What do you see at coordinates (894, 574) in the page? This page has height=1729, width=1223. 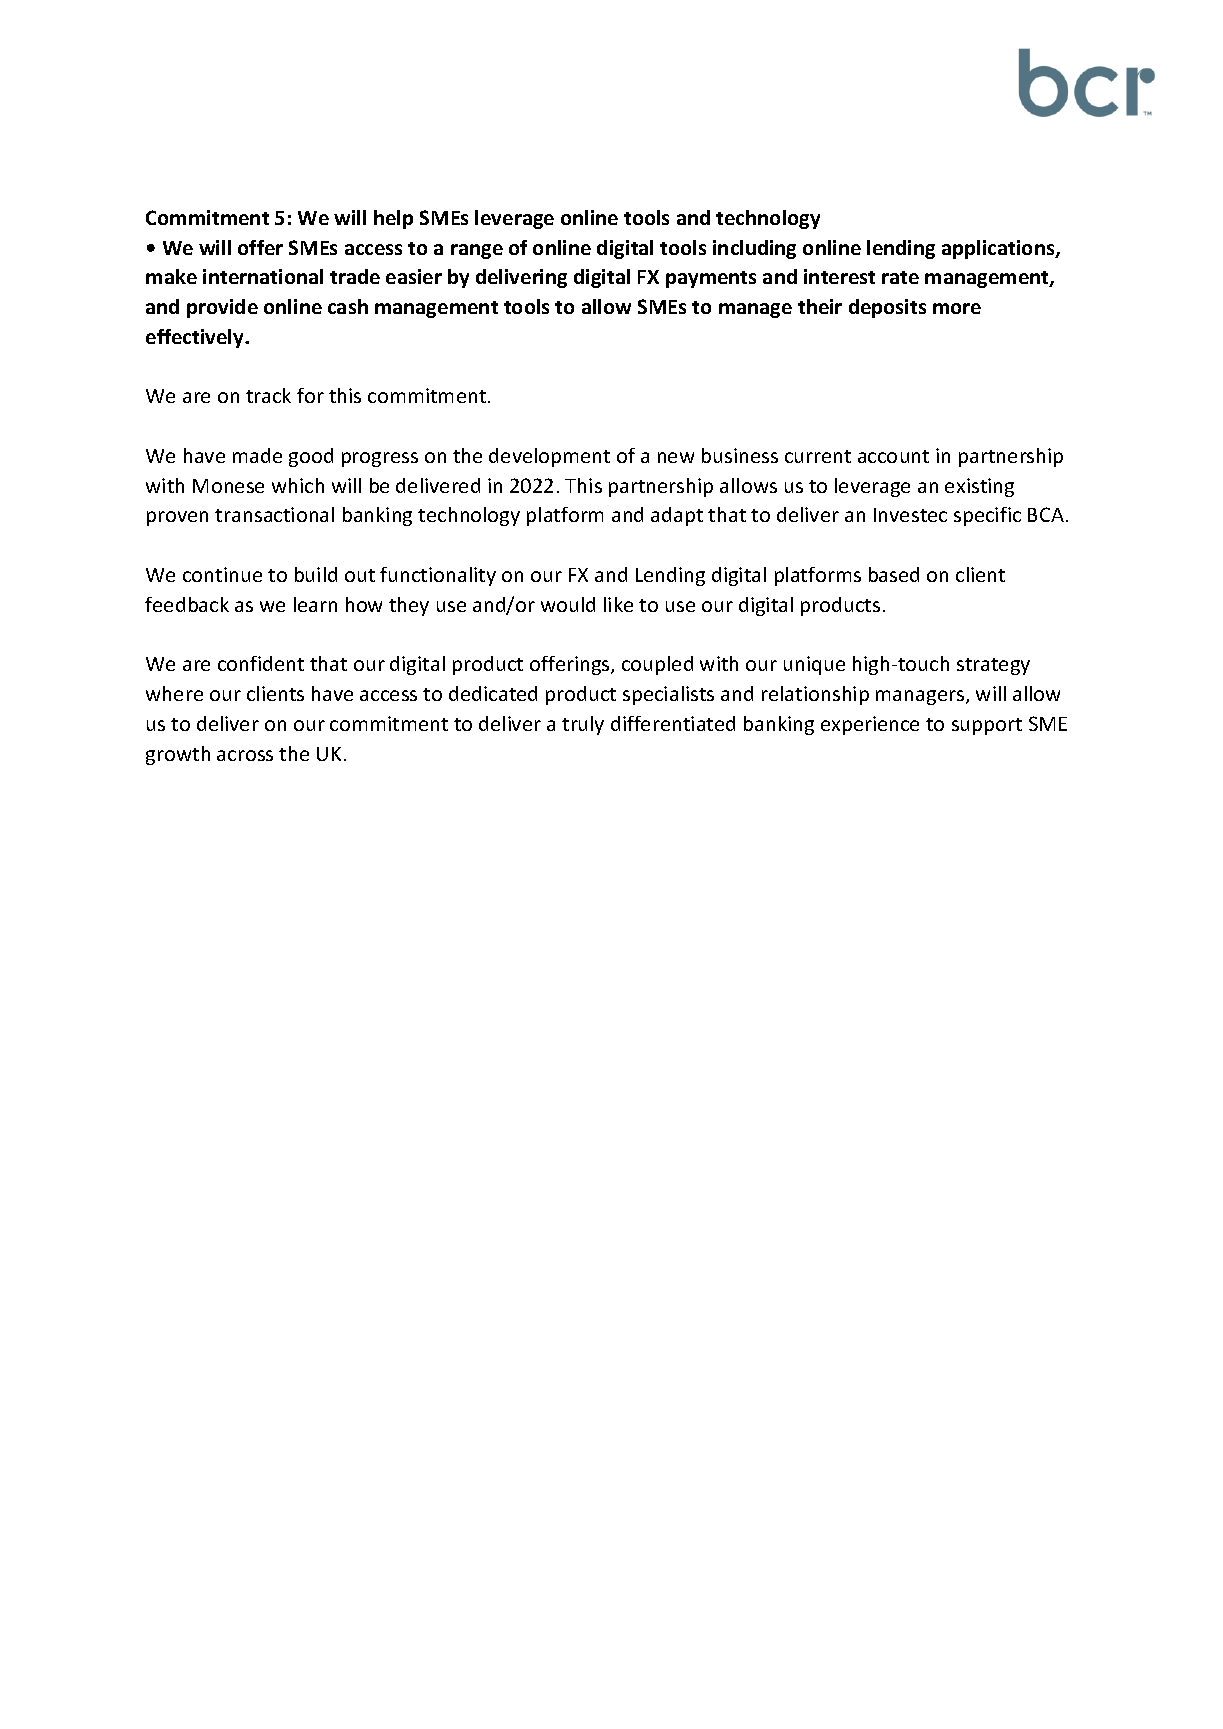 I see `based` at bounding box center [894, 574].
